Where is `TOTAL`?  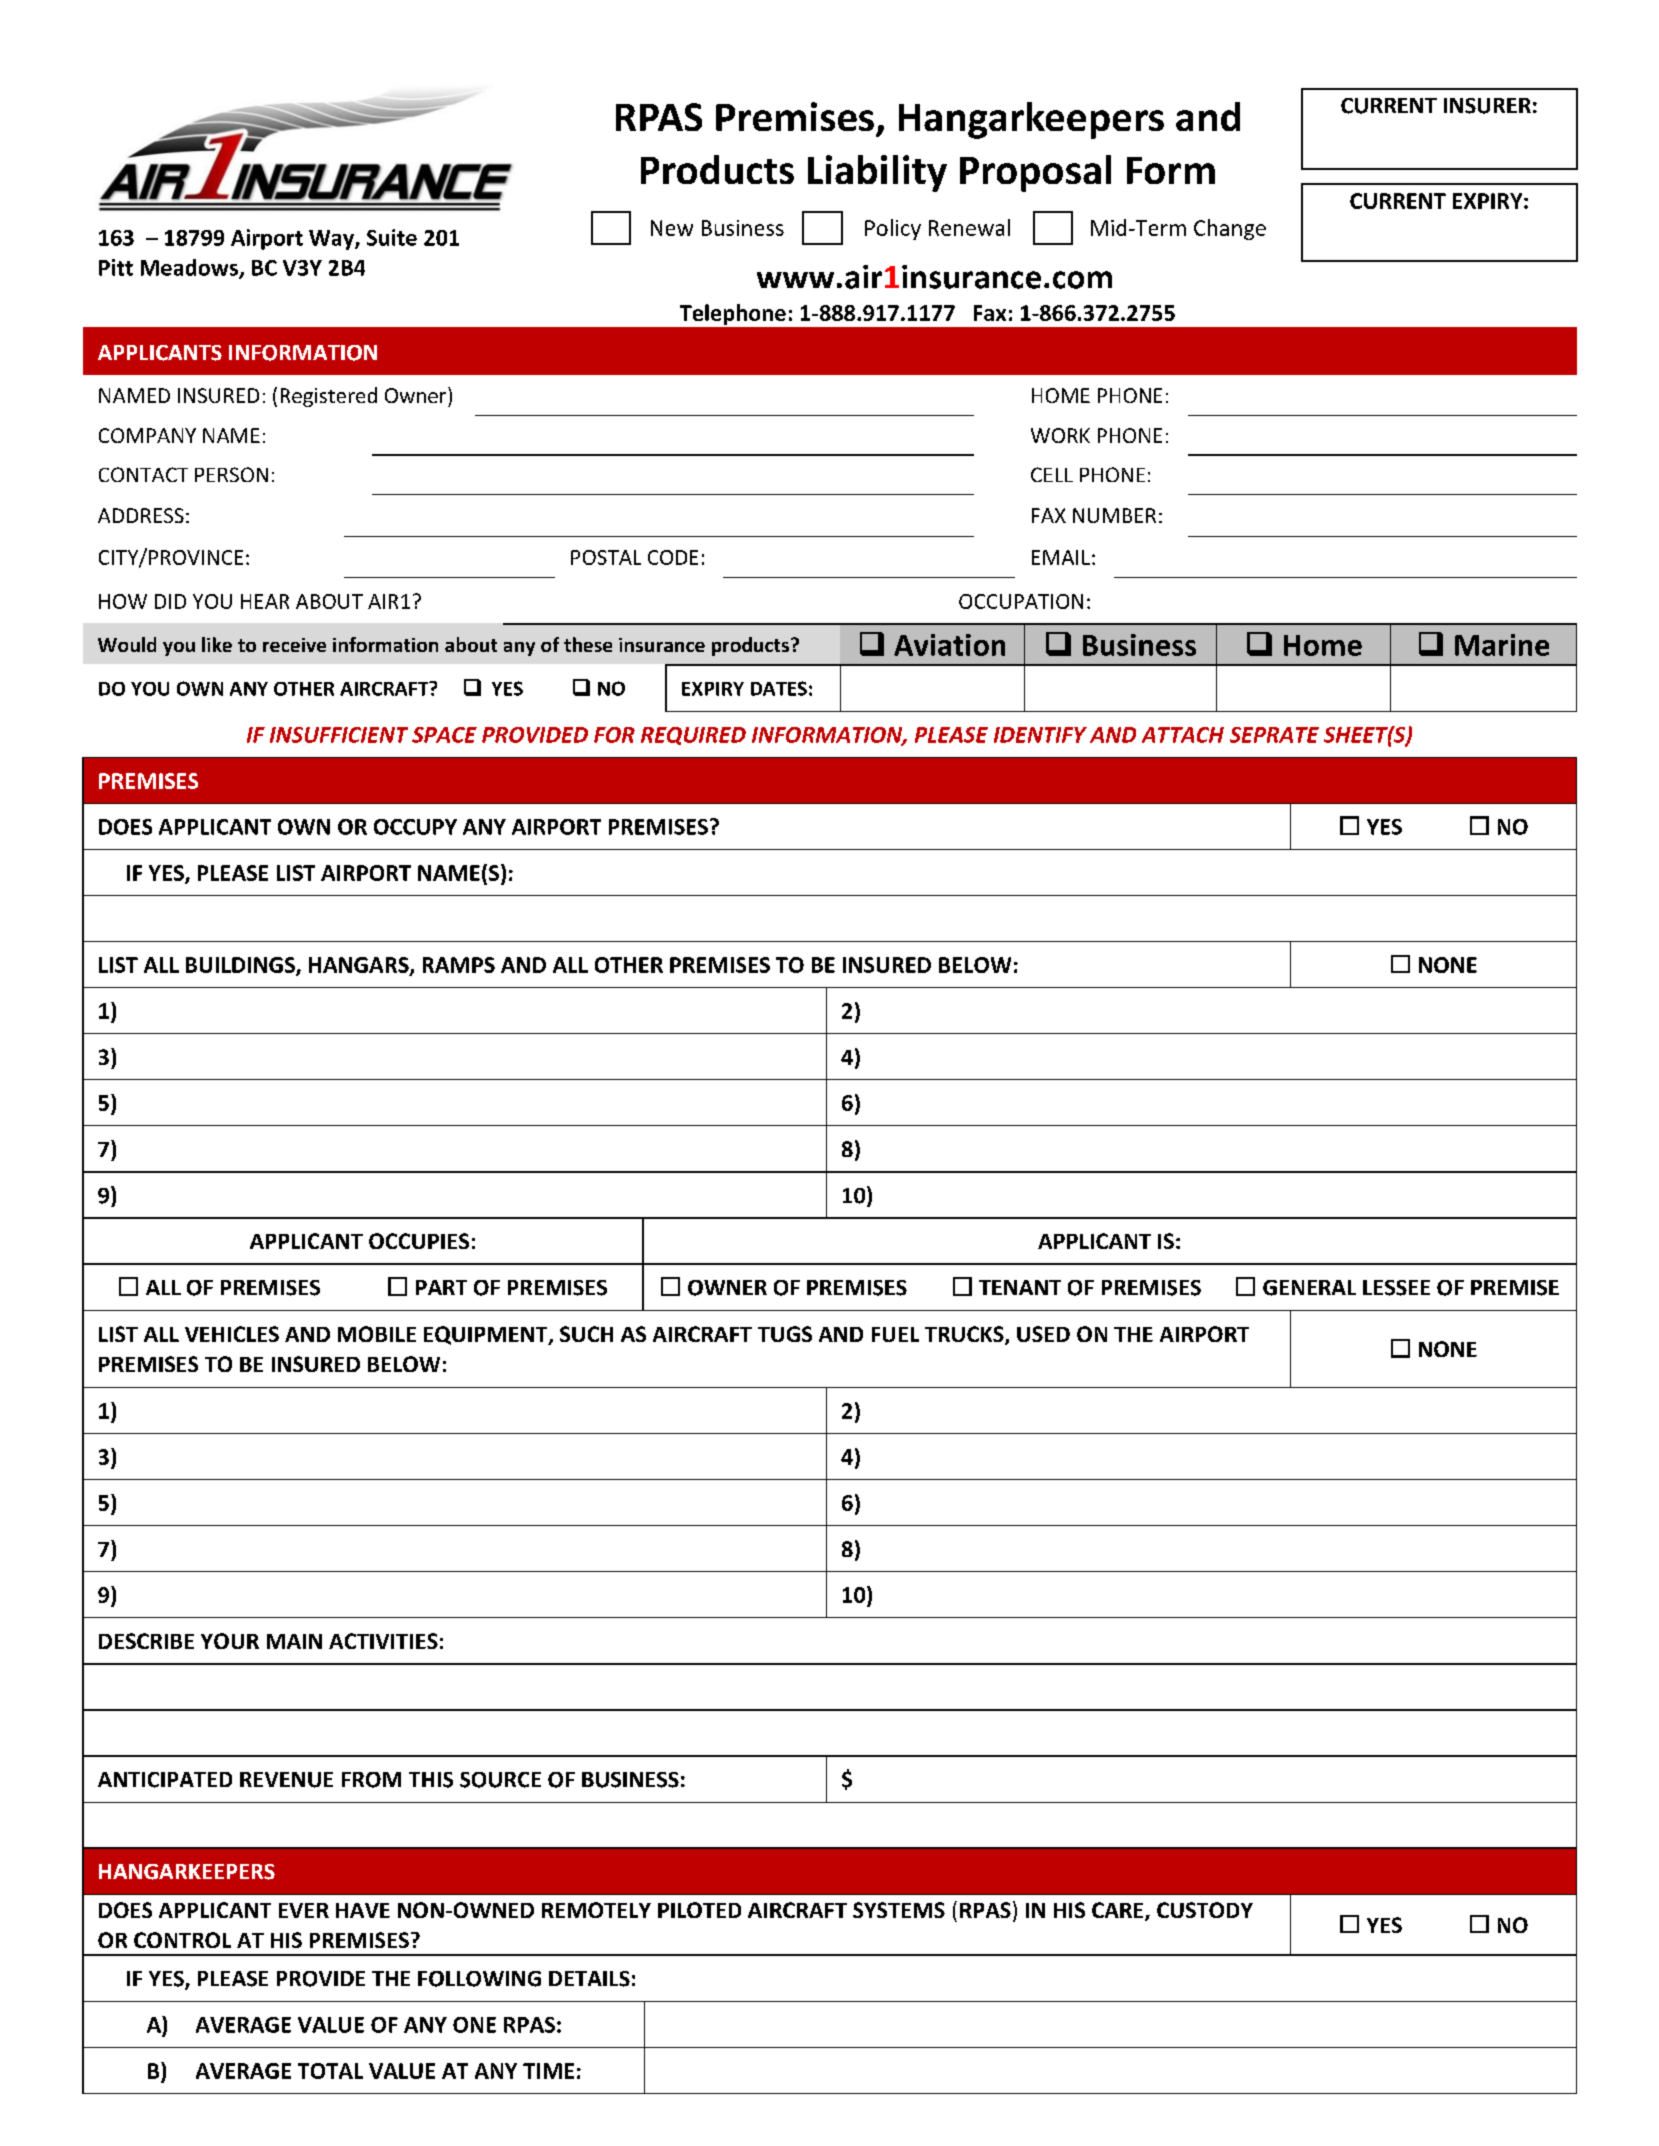 TOTAL is located at coordinates (330, 2071).
